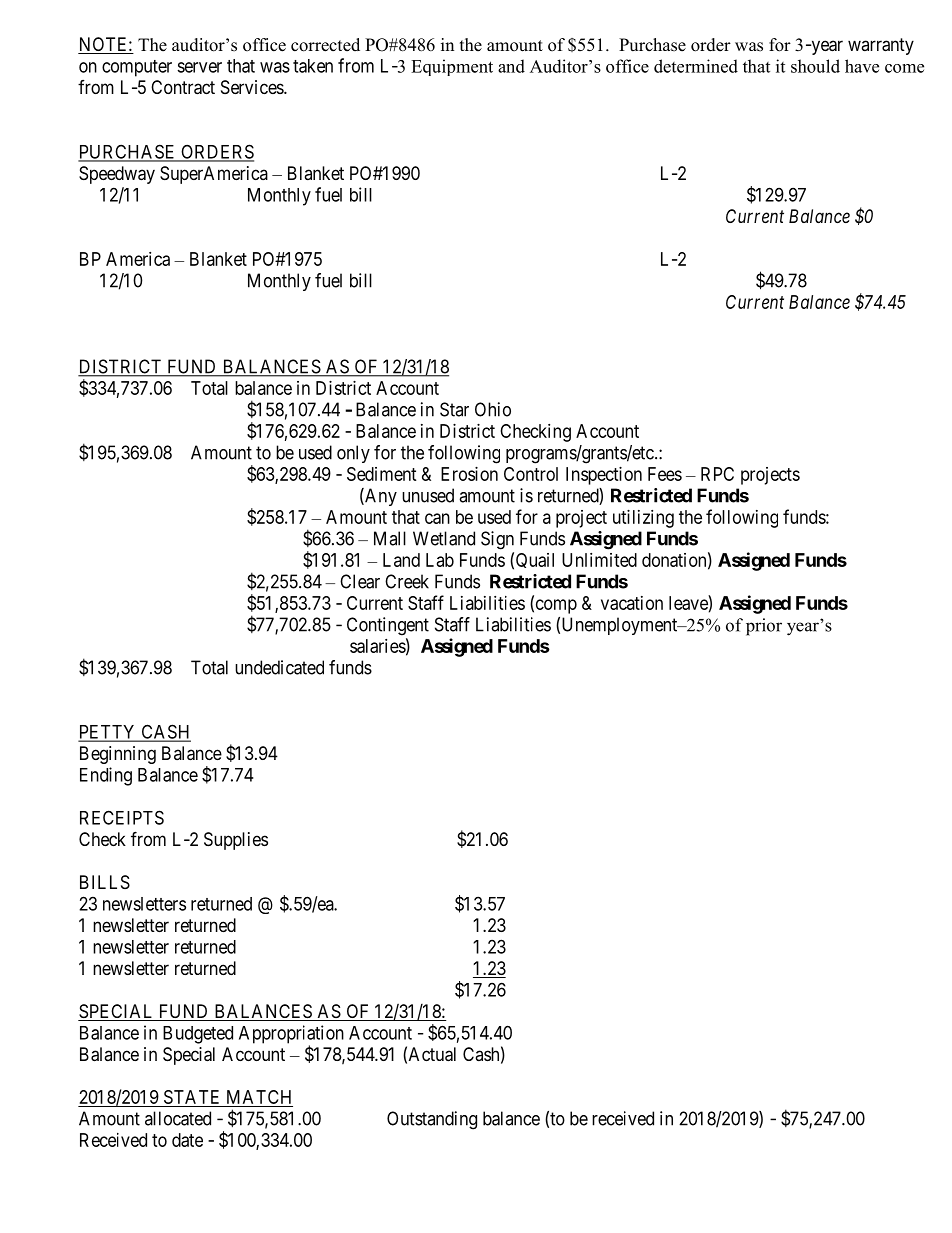 The image size is (952, 1233). I want to click on server, so click(199, 67).
